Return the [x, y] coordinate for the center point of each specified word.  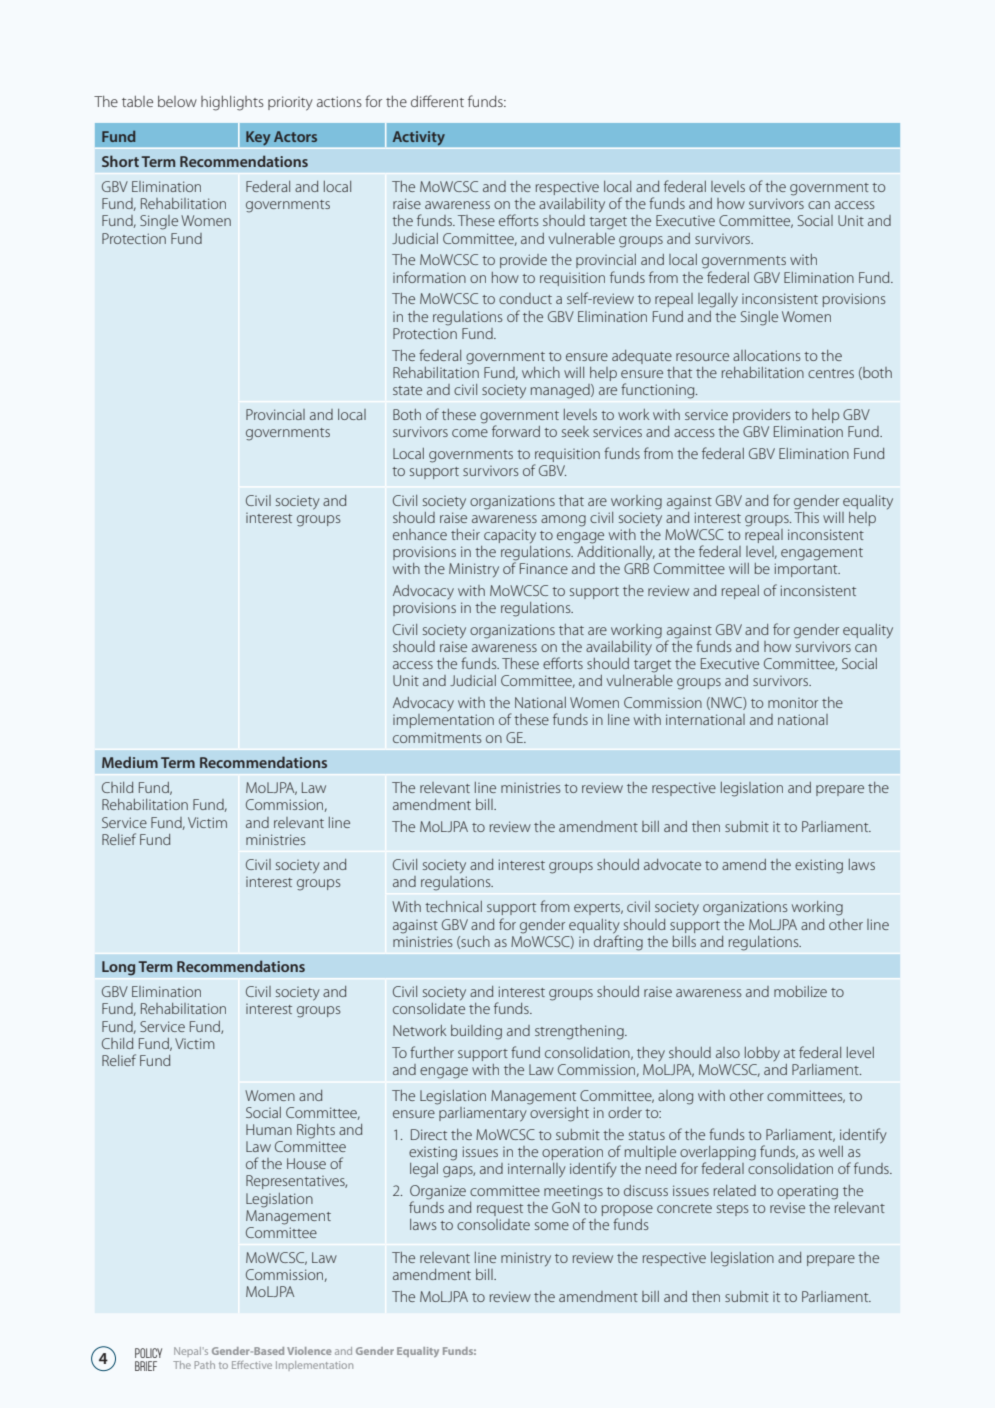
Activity [418, 138]
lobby [762, 1054]
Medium [130, 762]
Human [269, 1129]
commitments [437, 737]
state [407, 390]
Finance [544, 568]
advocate [672, 864]
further [432, 1052]
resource [702, 357]
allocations [766, 355]
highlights [232, 103]
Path [205, 1365]
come [470, 433]
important [807, 570]
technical [453, 906]
